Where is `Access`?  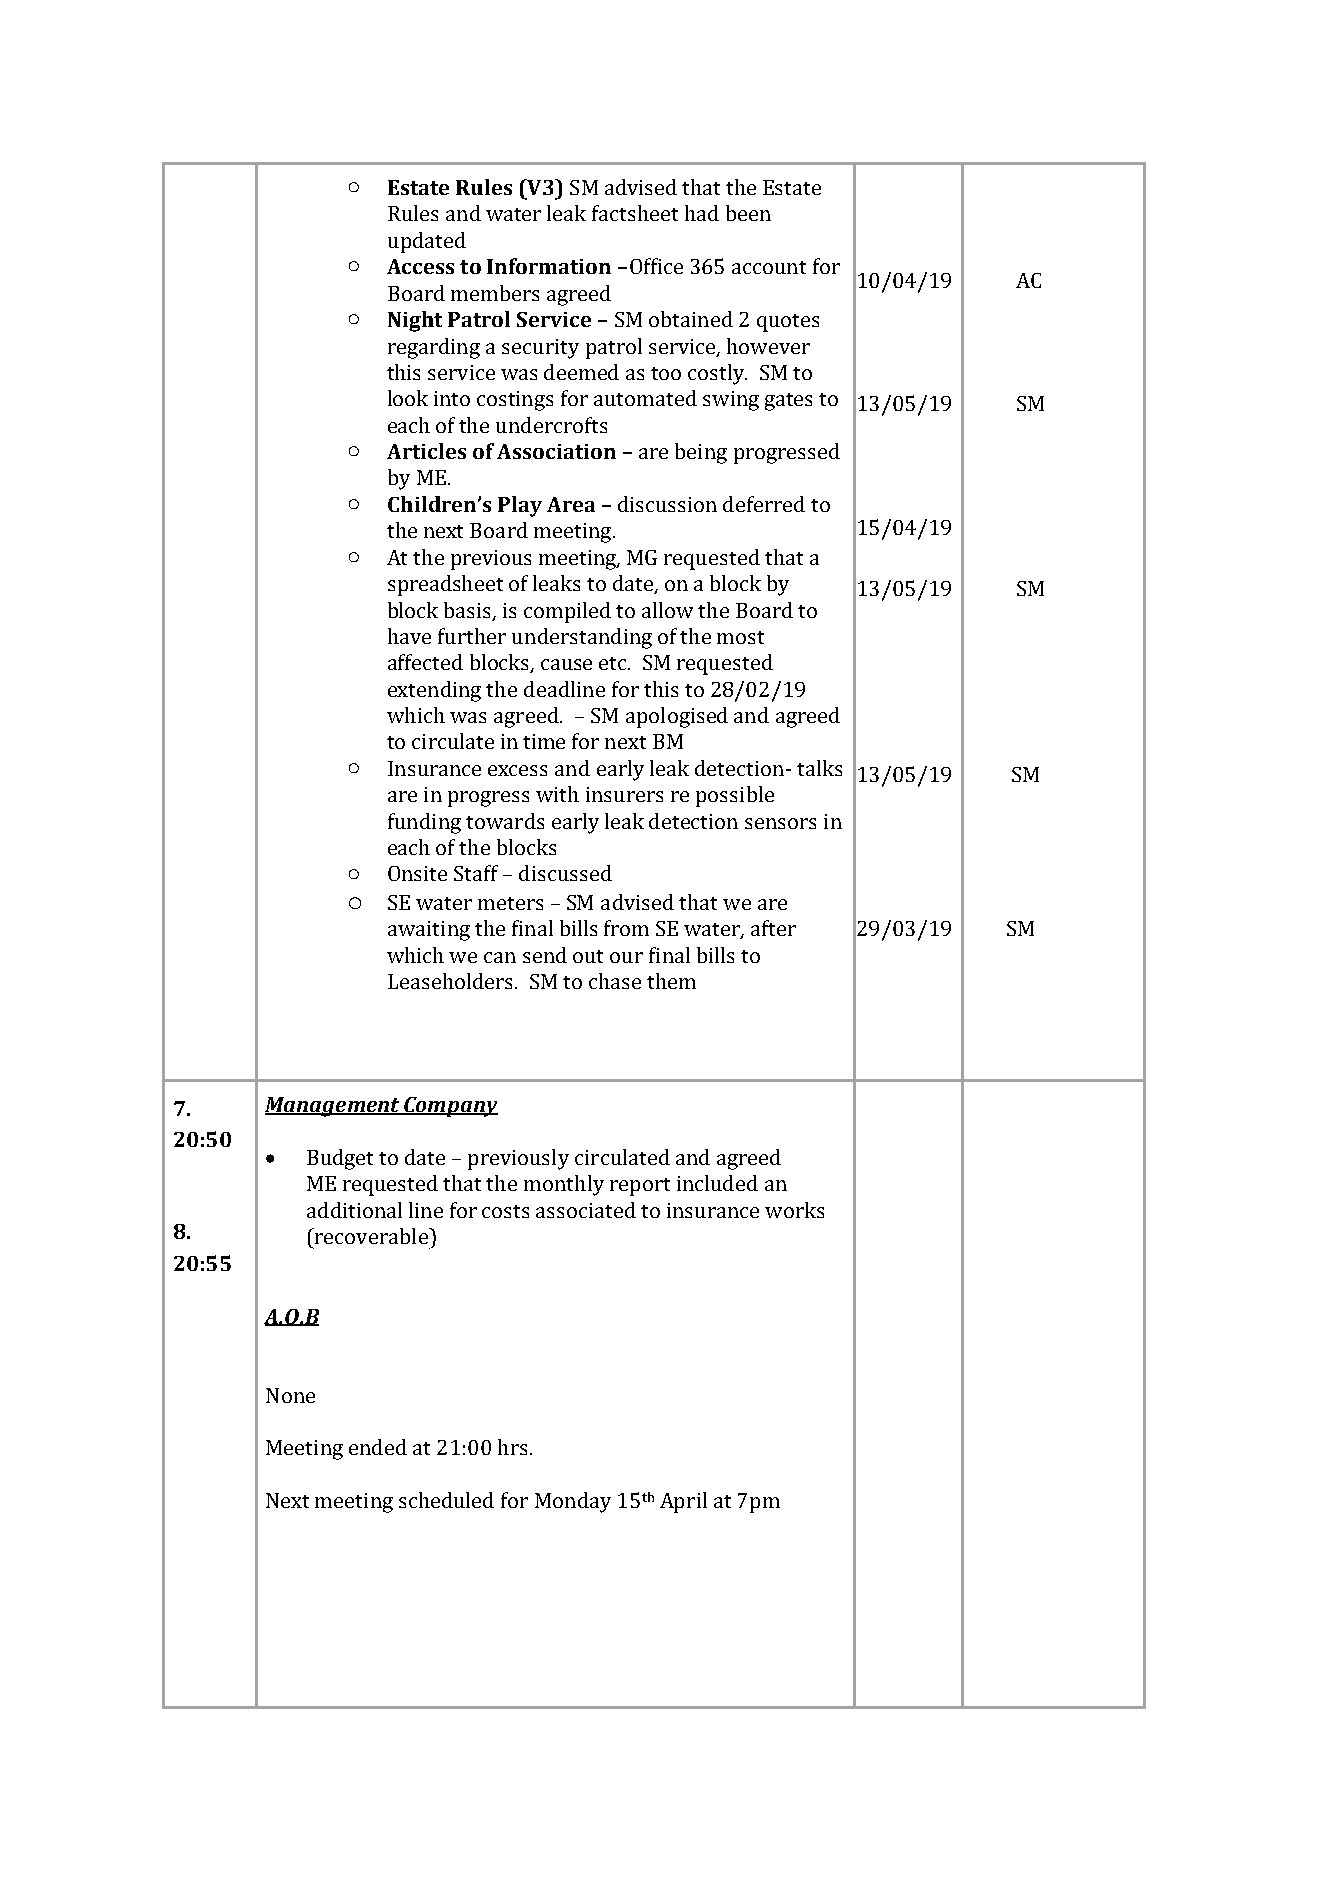
Access is located at coordinates (420, 266).
